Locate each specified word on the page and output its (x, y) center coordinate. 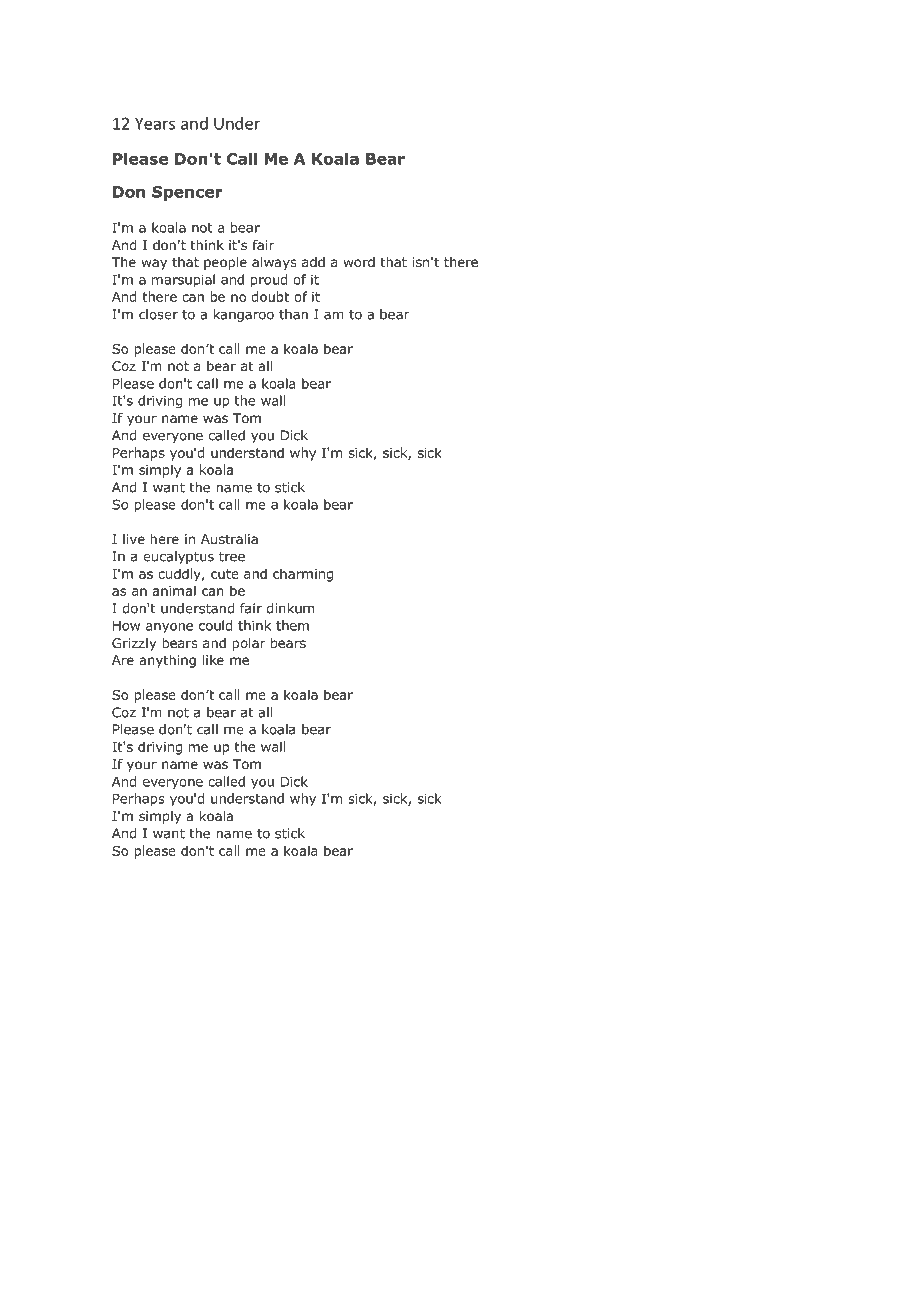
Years (155, 123)
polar (249, 644)
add (313, 262)
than (293, 314)
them (292, 625)
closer (158, 314)
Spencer (187, 193)
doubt (270, 296)
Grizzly (134, 644)
